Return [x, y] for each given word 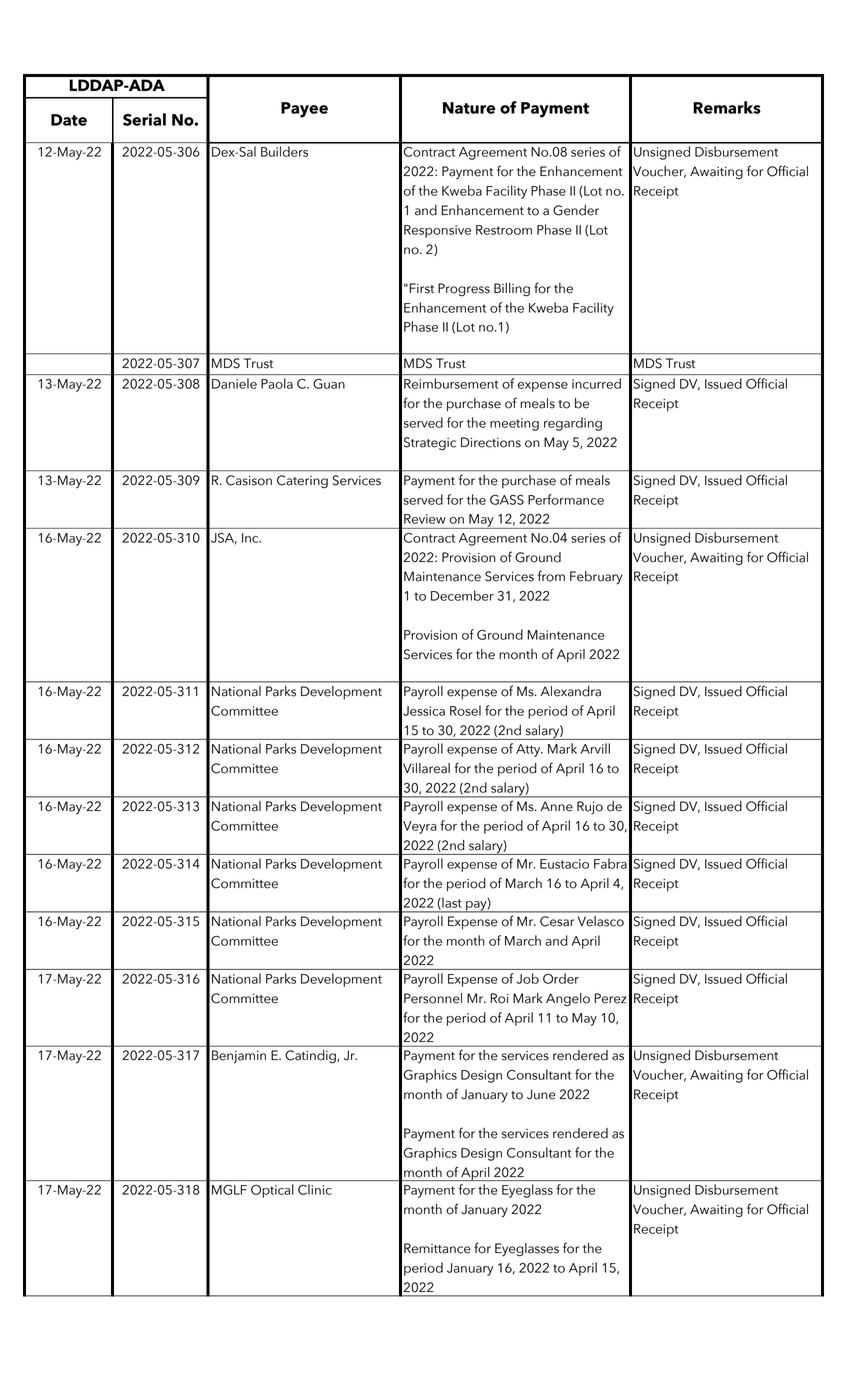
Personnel [433, 998]
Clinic [315, 1189]
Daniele [234, 383]
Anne [556, 806]
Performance [566, 499]
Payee [304, 110]
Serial [144, 119]
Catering [302, 482]
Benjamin [239, 1057]
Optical [272, 1191]
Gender [576, 210]
